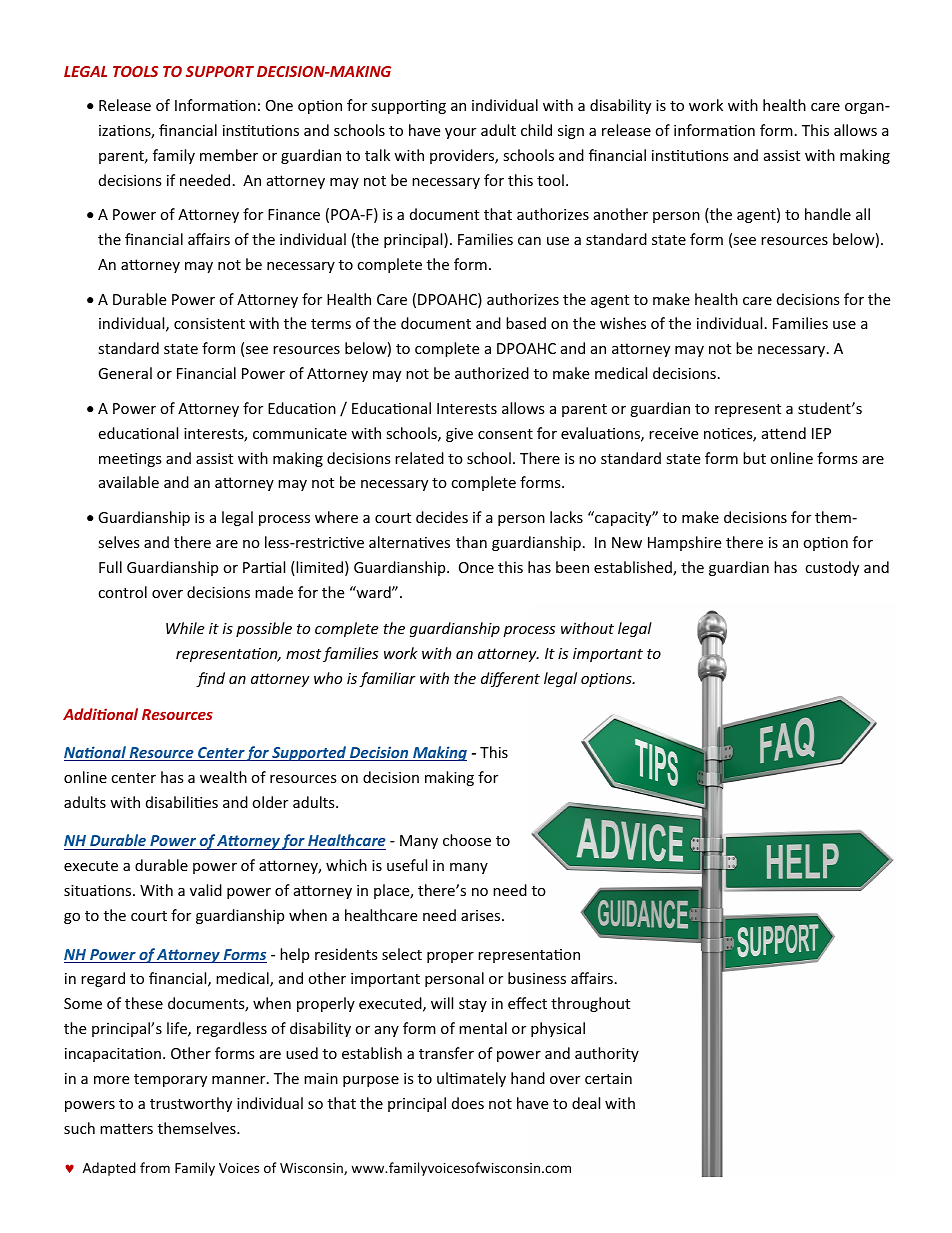  What do you see at coordinates (608, 1078) in the page?
I see `certain` at bounding box center [608, 1078].
